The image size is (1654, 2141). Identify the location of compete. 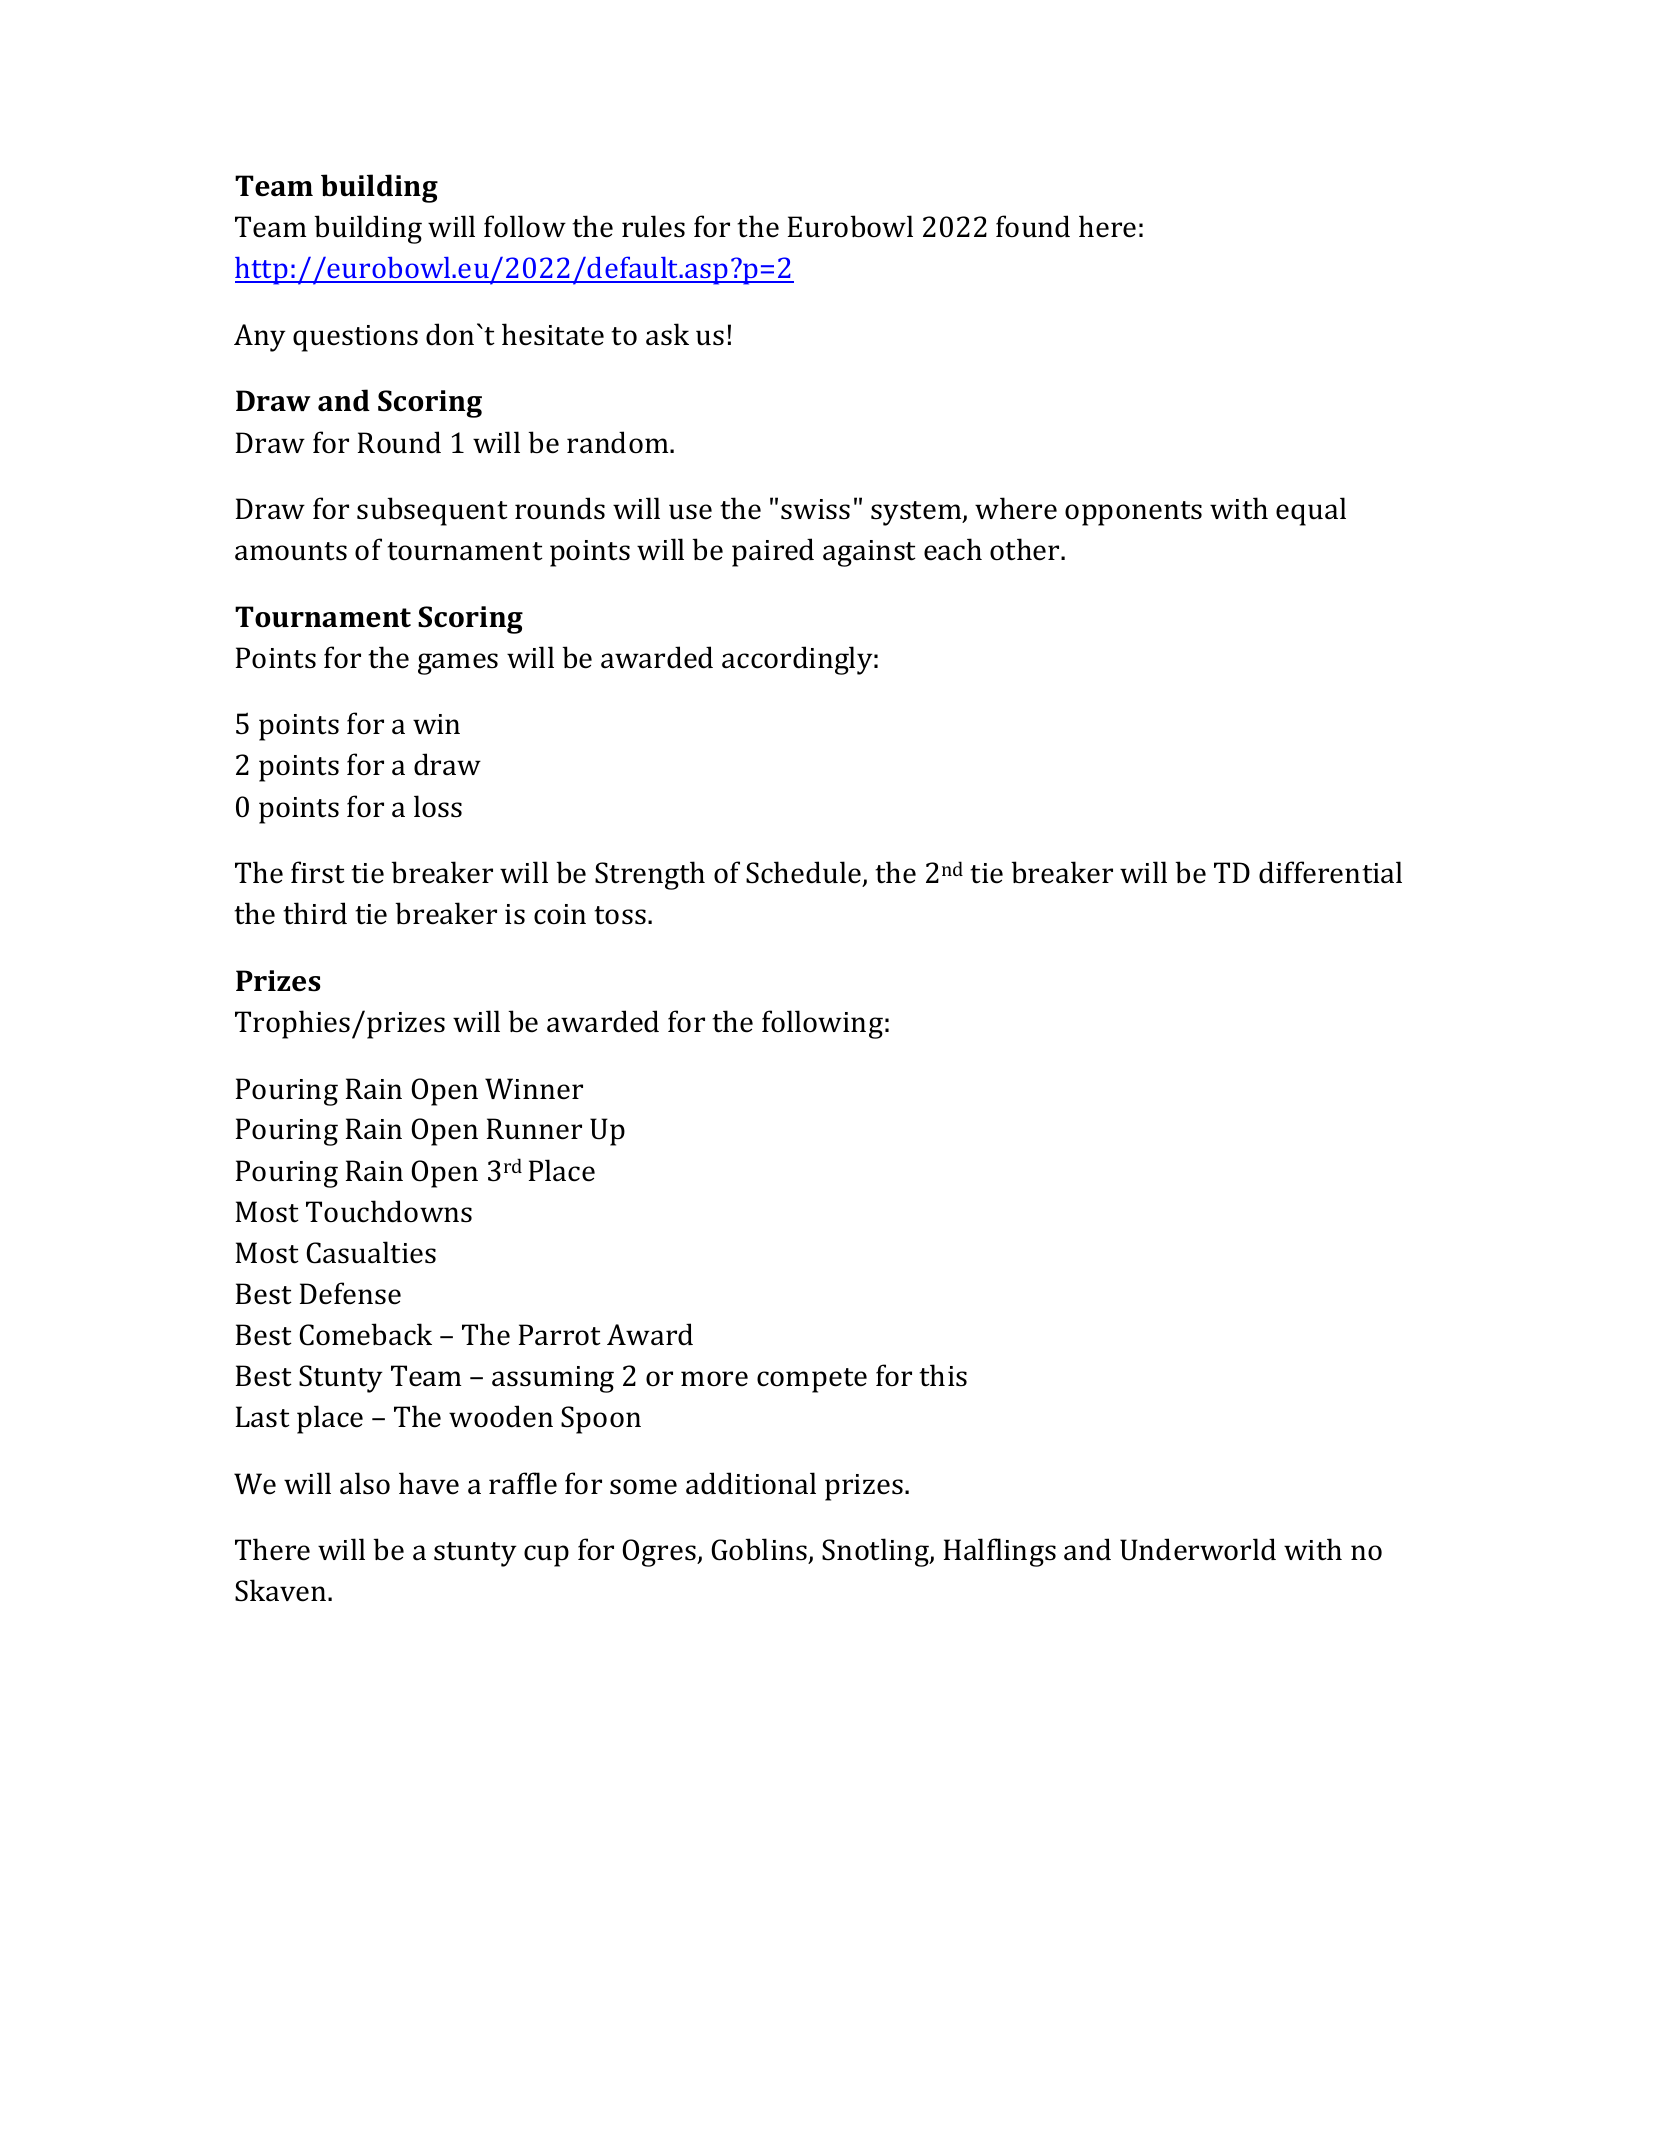
(812, 1380).
